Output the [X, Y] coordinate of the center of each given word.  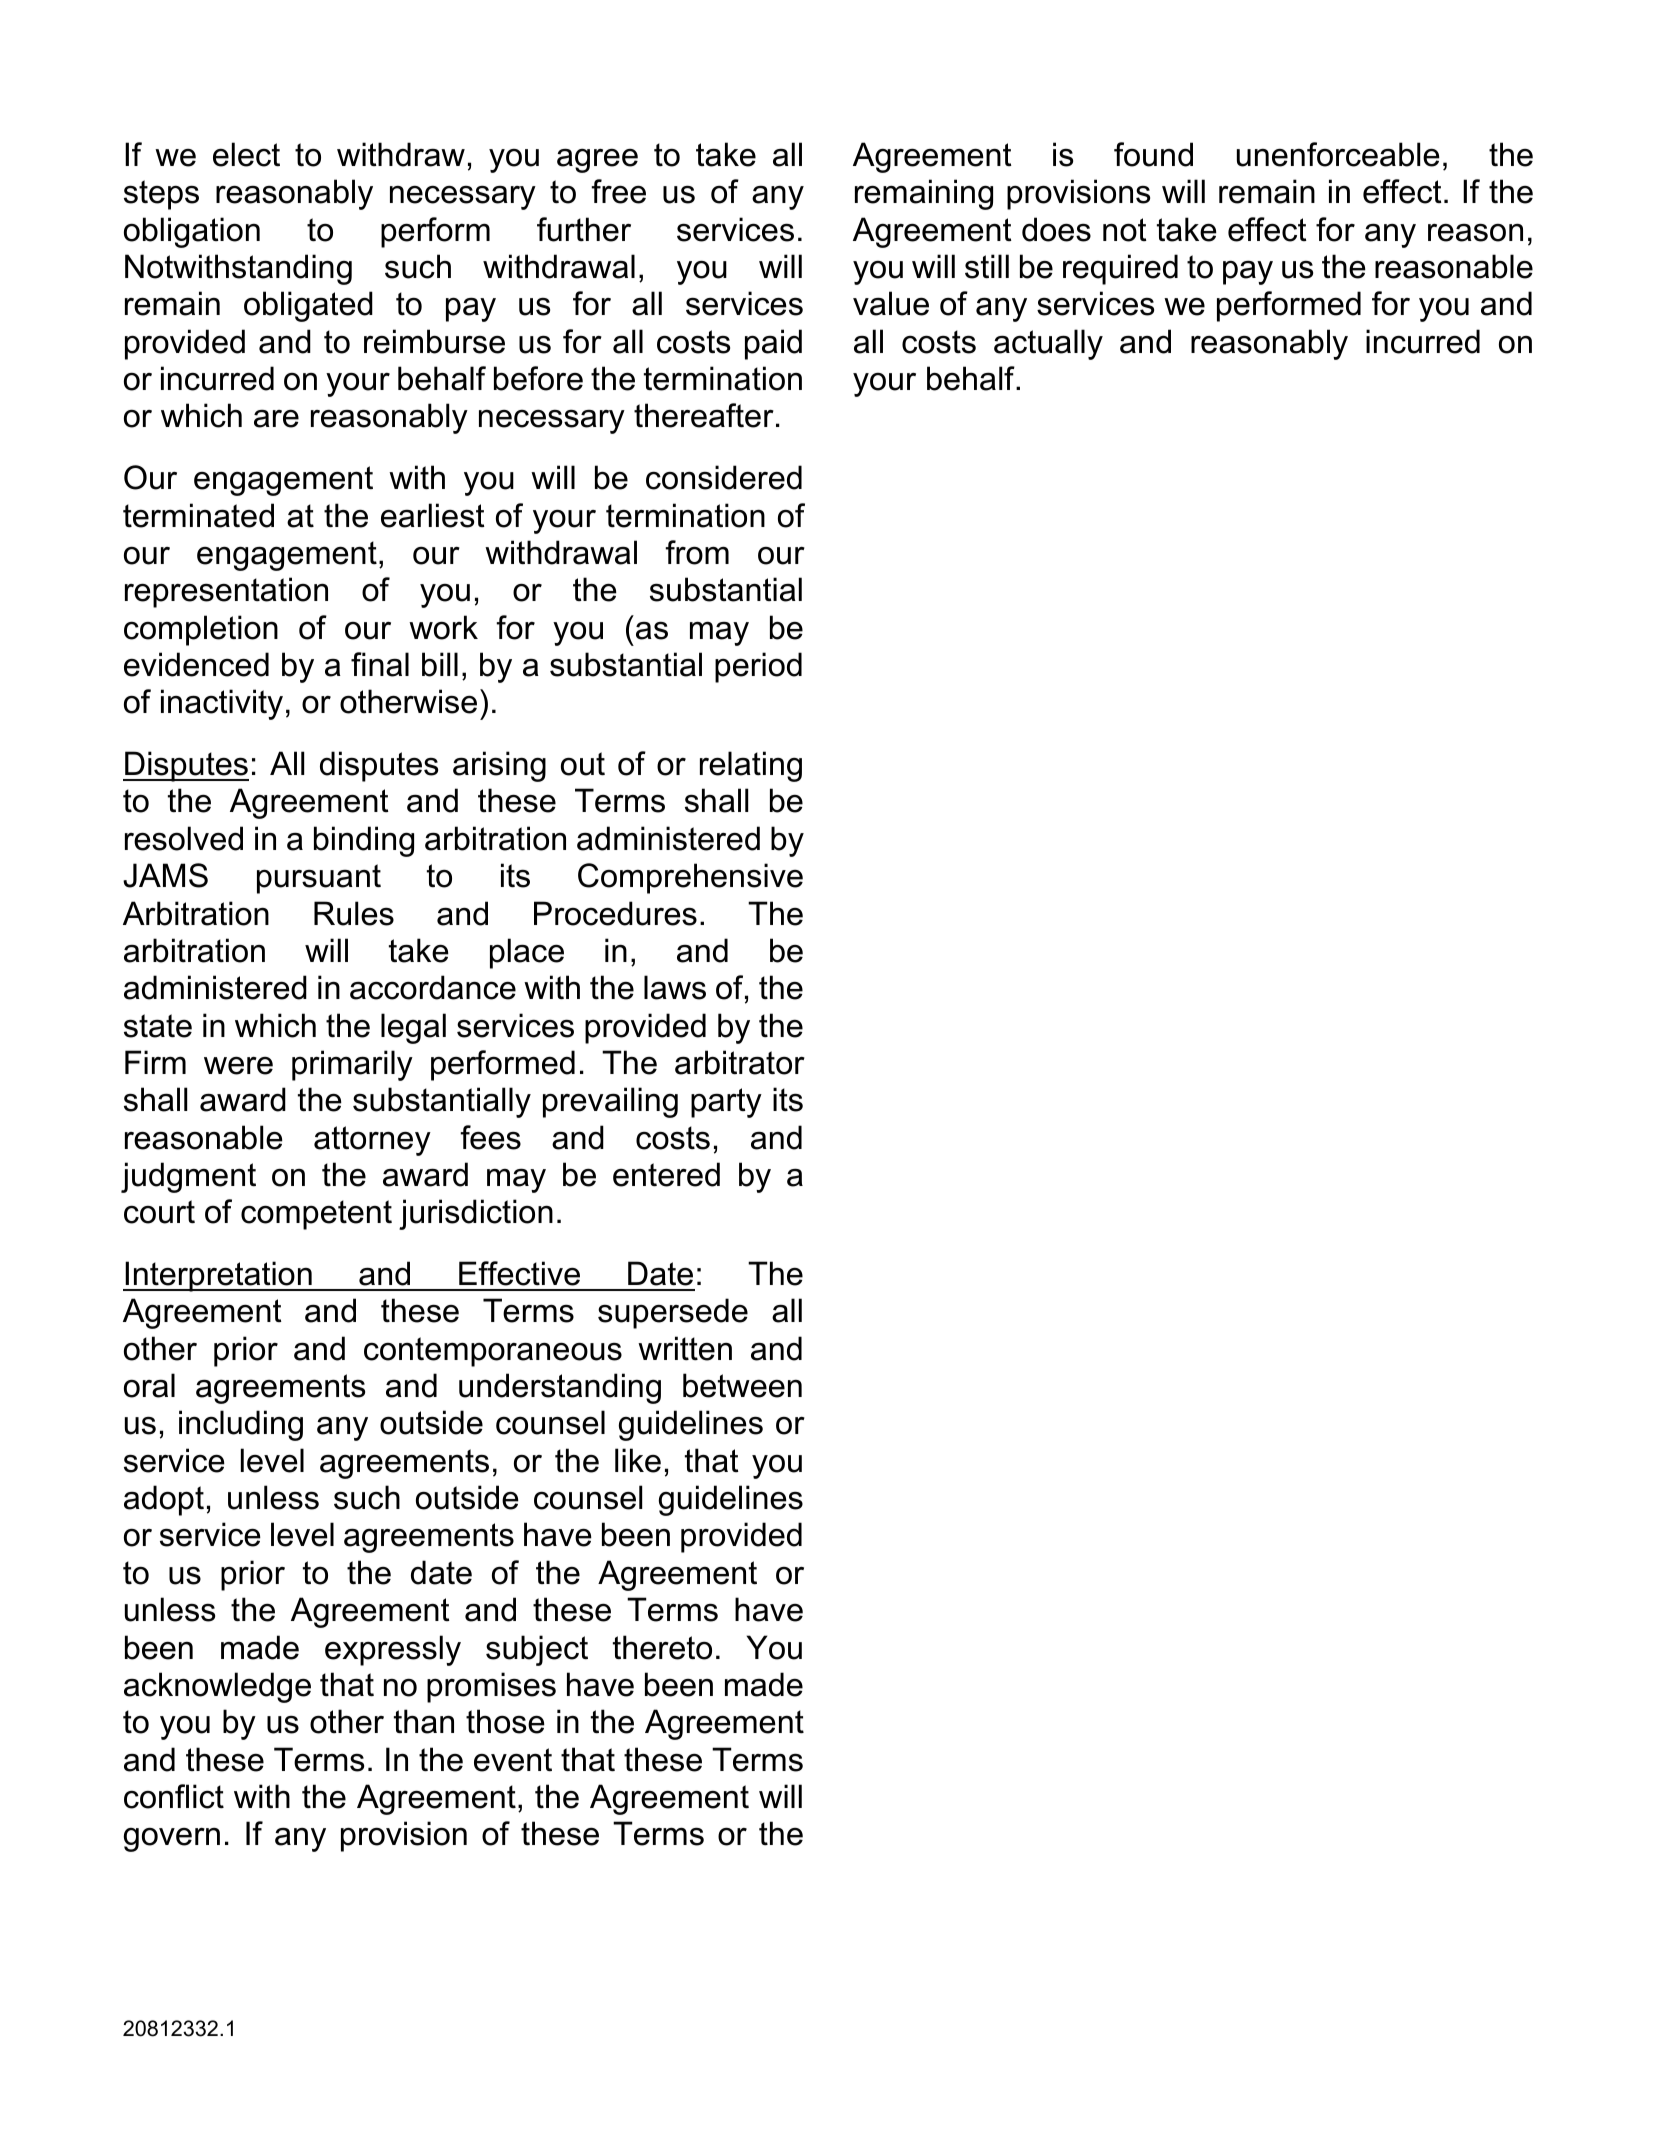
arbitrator [740, 1062]
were [238, 1065]
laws [675, 987]
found [1153, 154]
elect [246, 154]
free [618, 191]
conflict [174, 1796]
